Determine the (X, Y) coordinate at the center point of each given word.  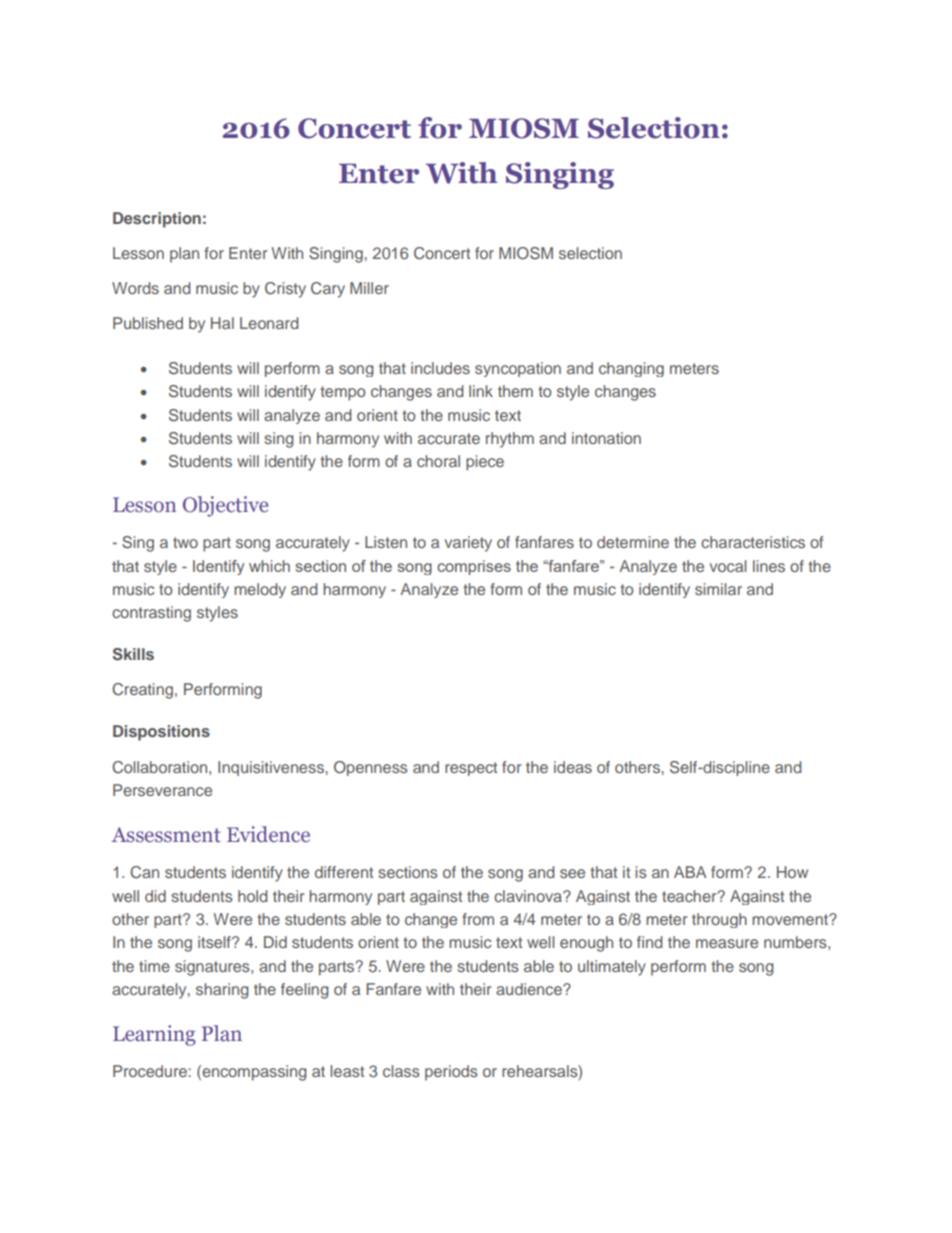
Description (157, 220)
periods (451, 1073)
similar (718, 589)
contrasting (151, 614)
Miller (369, 288)
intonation (606, 438)
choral (438, 461)
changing (631, 369)
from (478, 919)
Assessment (166, 835)
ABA (690, 872)
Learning (154, 1035)
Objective (225, 506)
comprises (474, 567)
